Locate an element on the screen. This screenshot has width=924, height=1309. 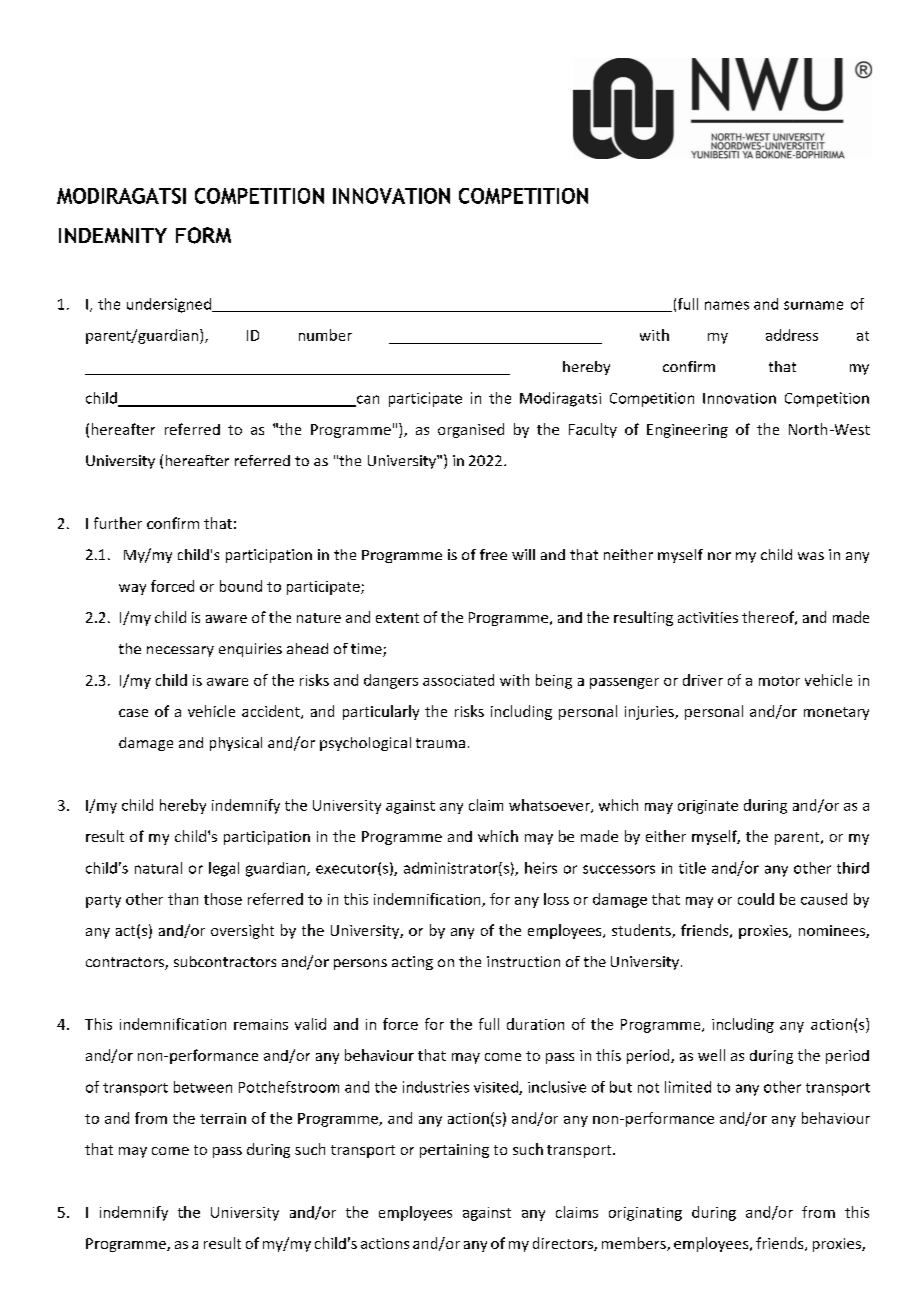
physical is located at coordinates (236, 744).
